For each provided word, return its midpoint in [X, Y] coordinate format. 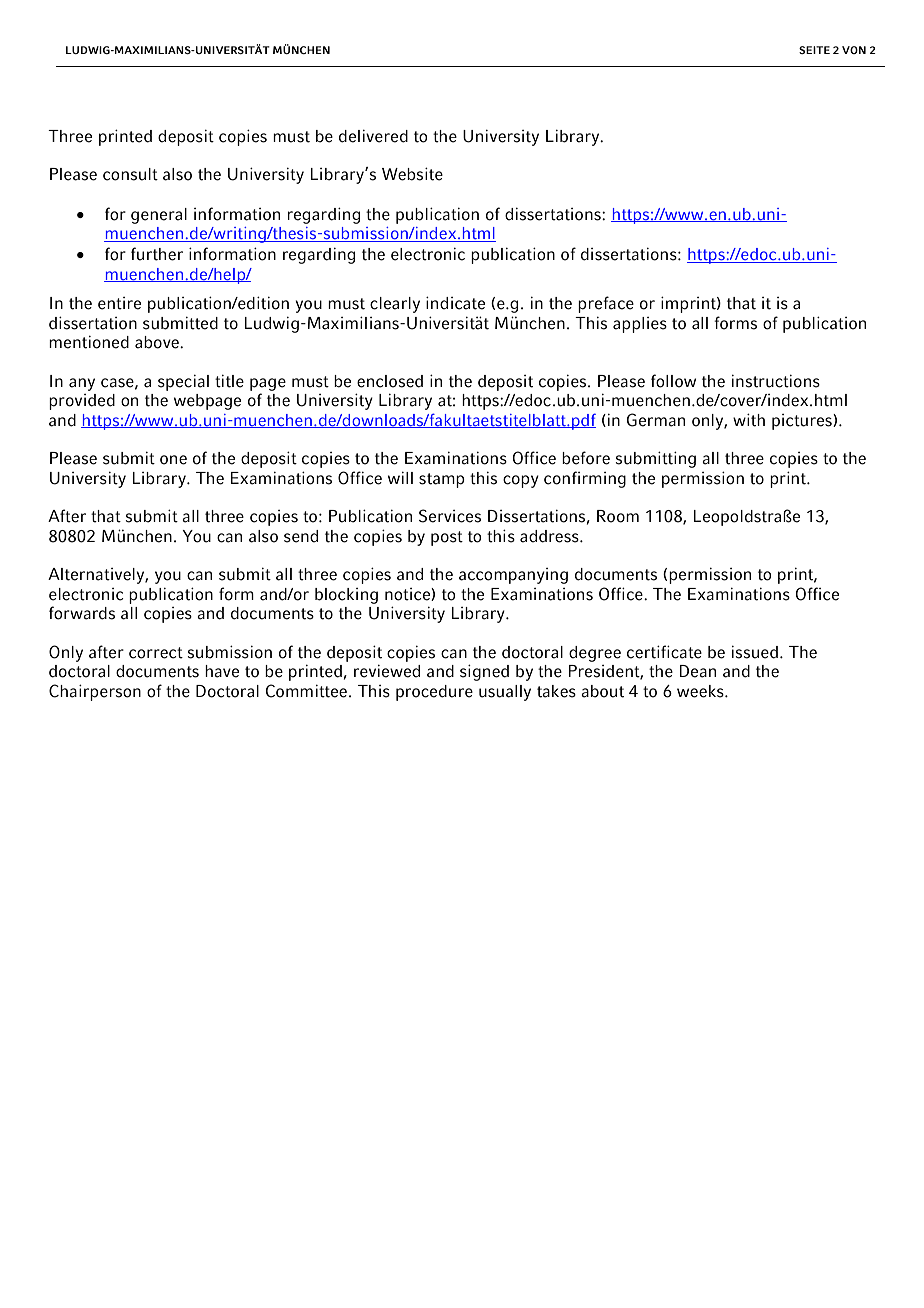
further [157, 254]
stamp [442, 480]
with [749, 420]
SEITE [814, 50]
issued [755, 652]
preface [606, 304]
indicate [455, 303]
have [222, 671]
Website [412, 174]
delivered [373, 136]
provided [82, 402]
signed [484, 672]
